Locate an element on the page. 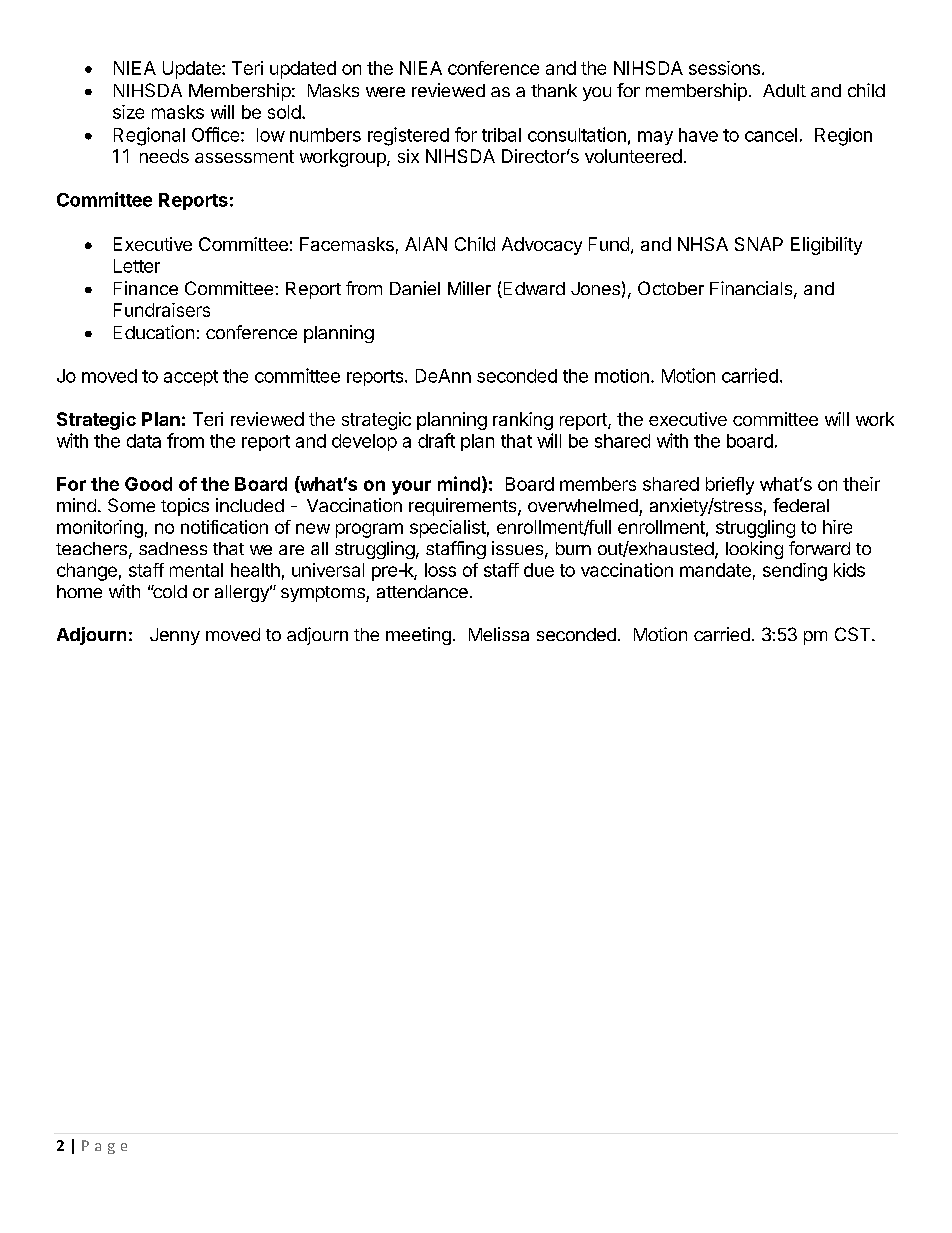  Page is located at coordinates (104, 1147).
